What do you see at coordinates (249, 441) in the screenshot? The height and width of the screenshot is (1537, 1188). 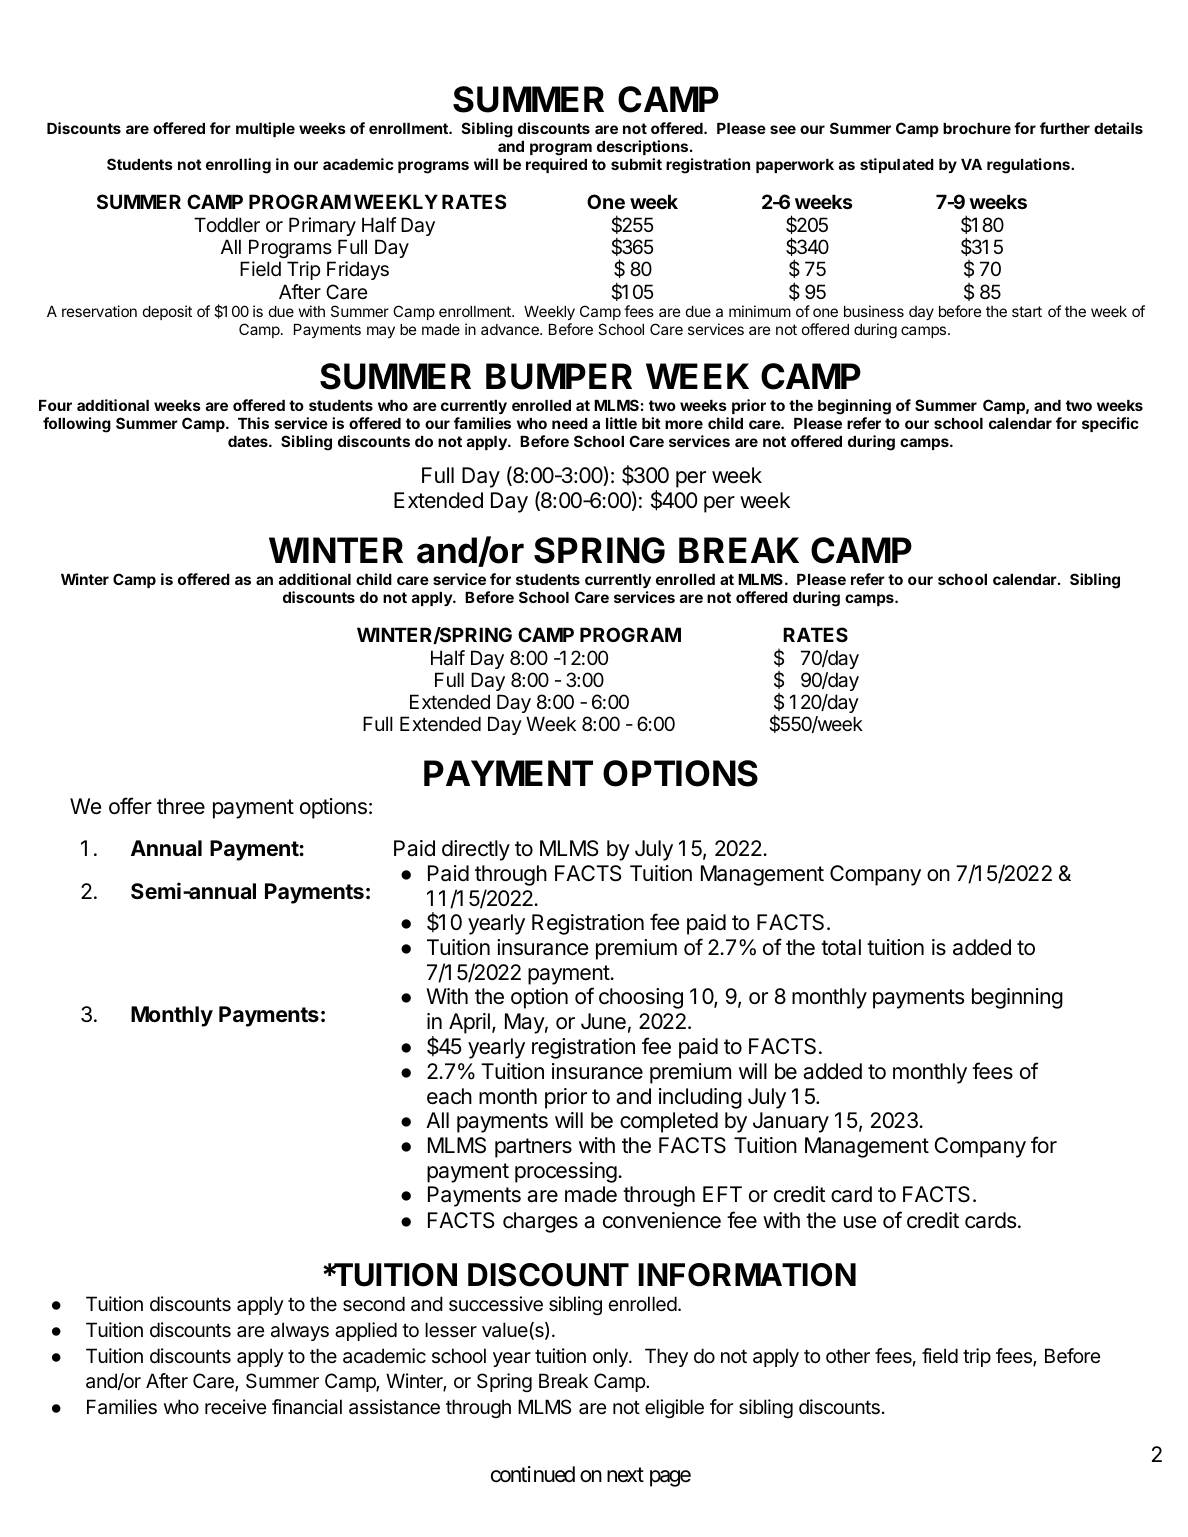 I see `dates` at bounding box center [249, 441].
